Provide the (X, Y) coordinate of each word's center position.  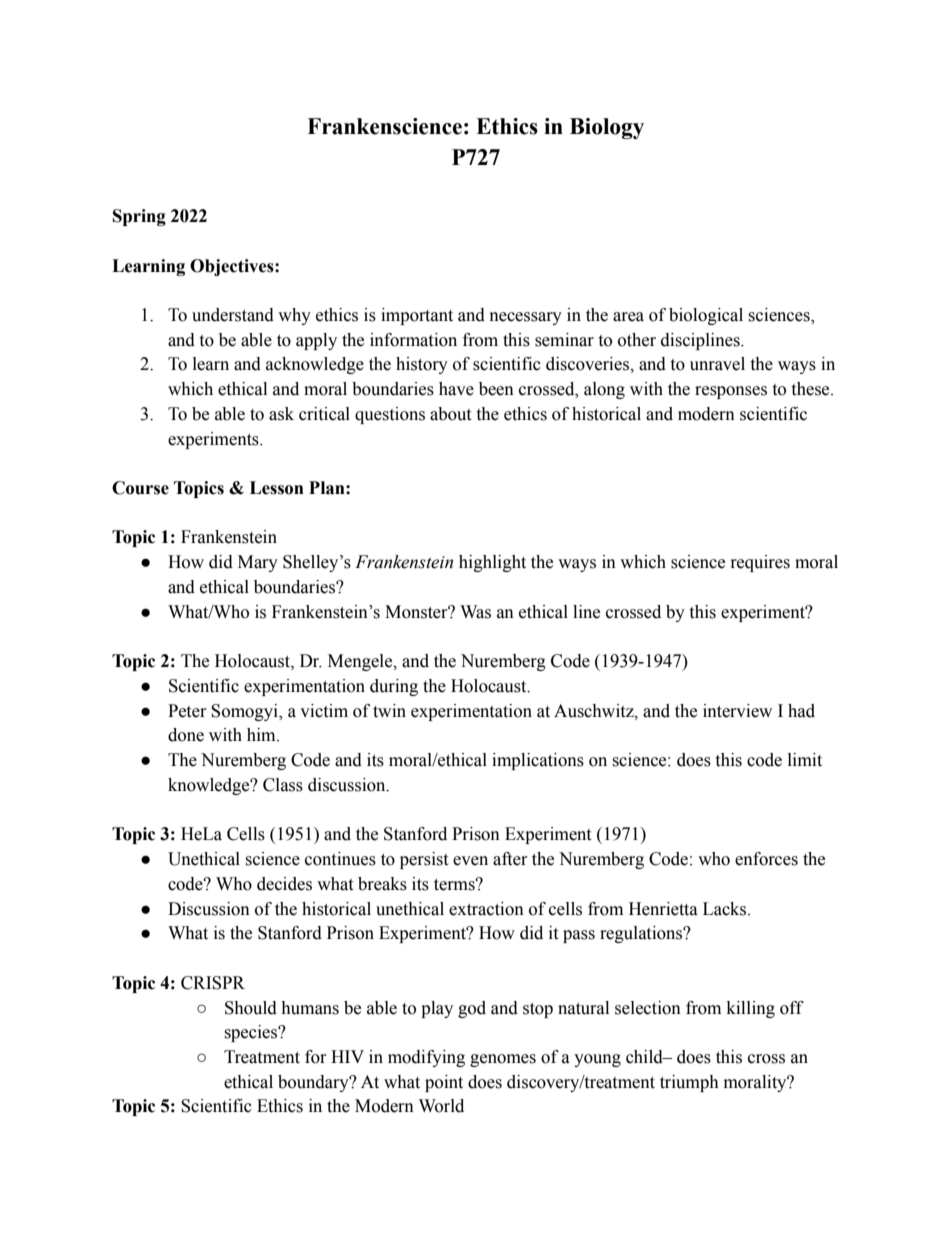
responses (731, 392)
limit (805, 760)
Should (251, 1008)
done (186, 735)
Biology (607, 128)
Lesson (277, 488)
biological (706, 316)
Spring (139, 217)
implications (538, 761)
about (450, 414)
